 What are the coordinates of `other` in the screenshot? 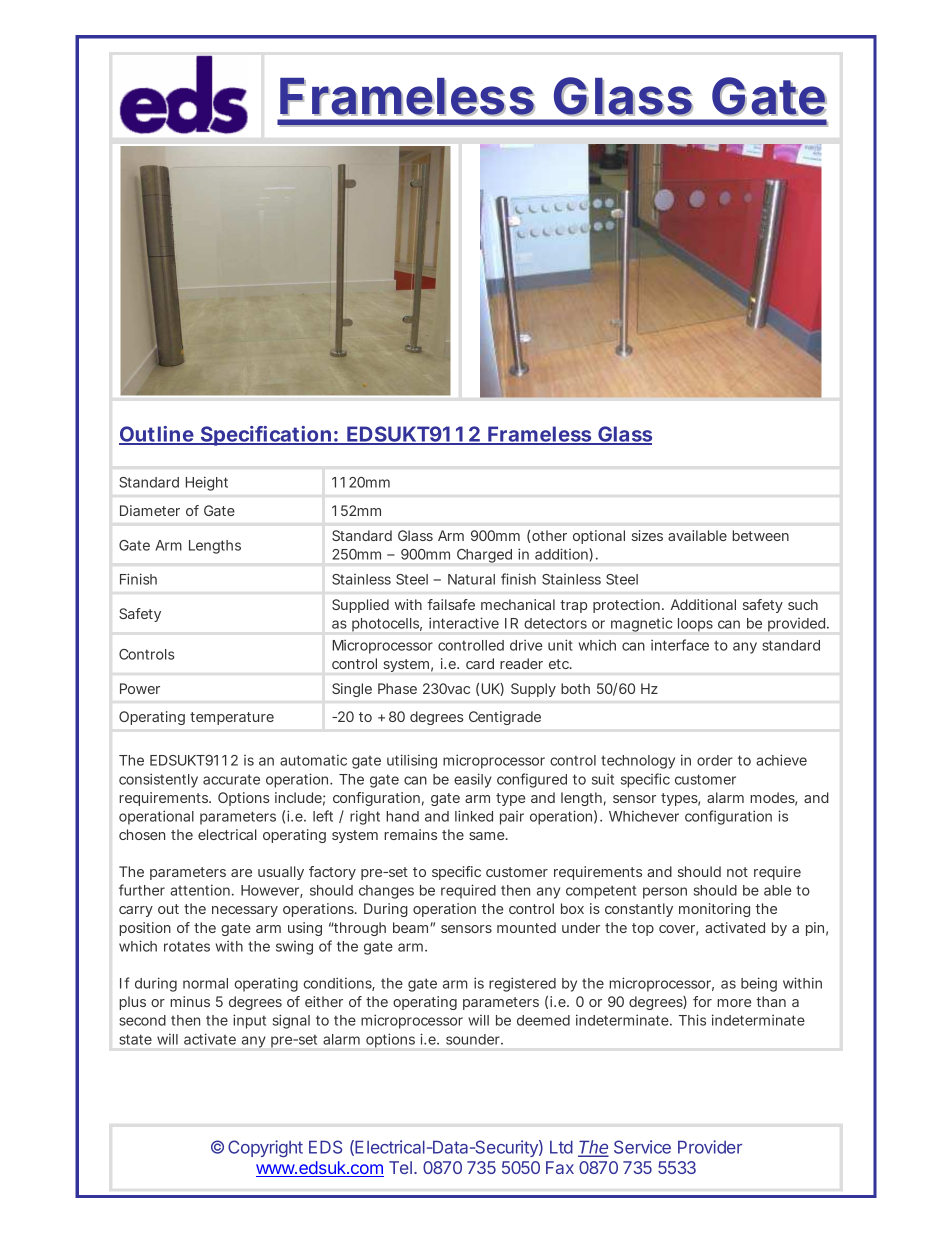 It's located at (548, 536).
